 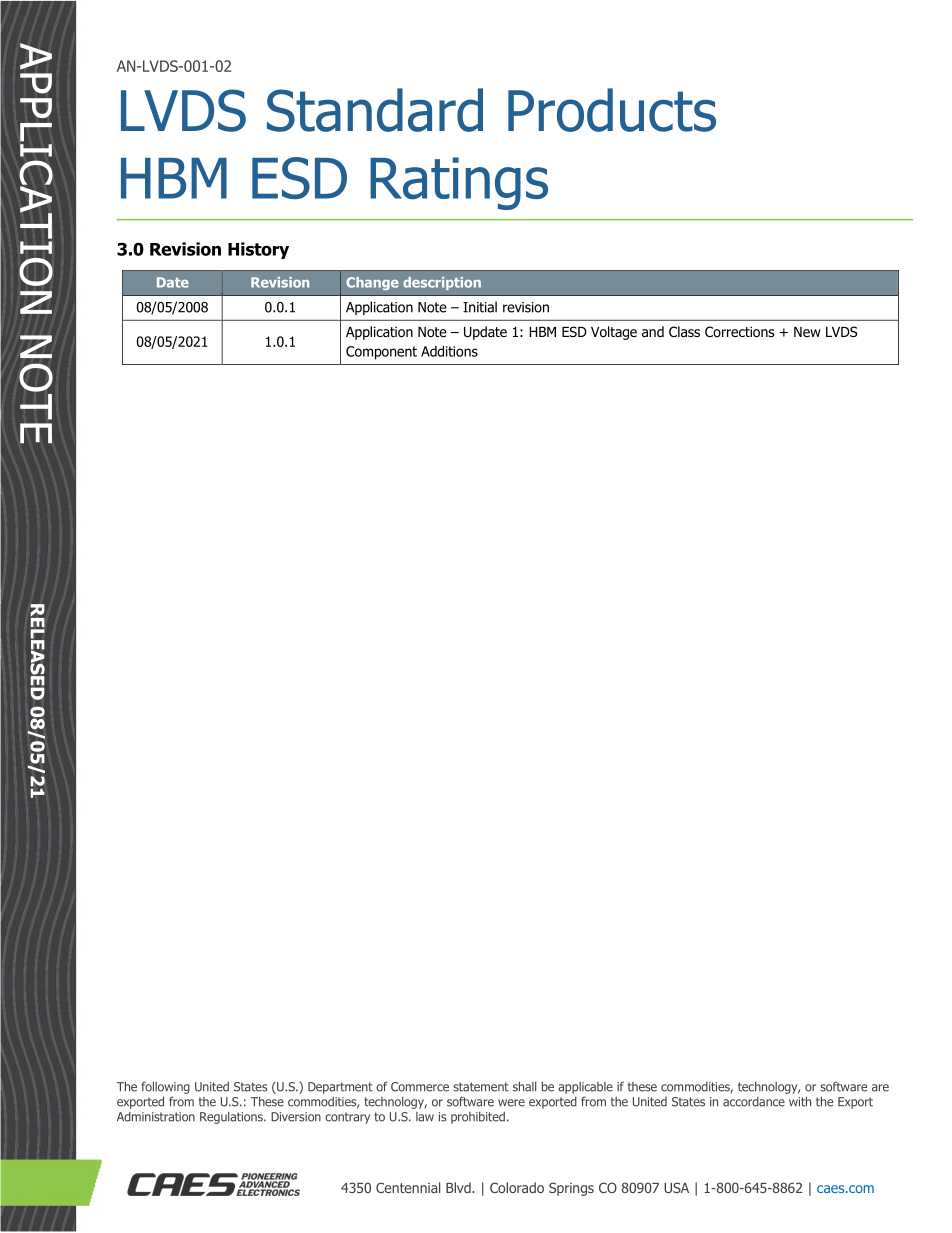 I want to click on History, so click(x=258, y=250).
